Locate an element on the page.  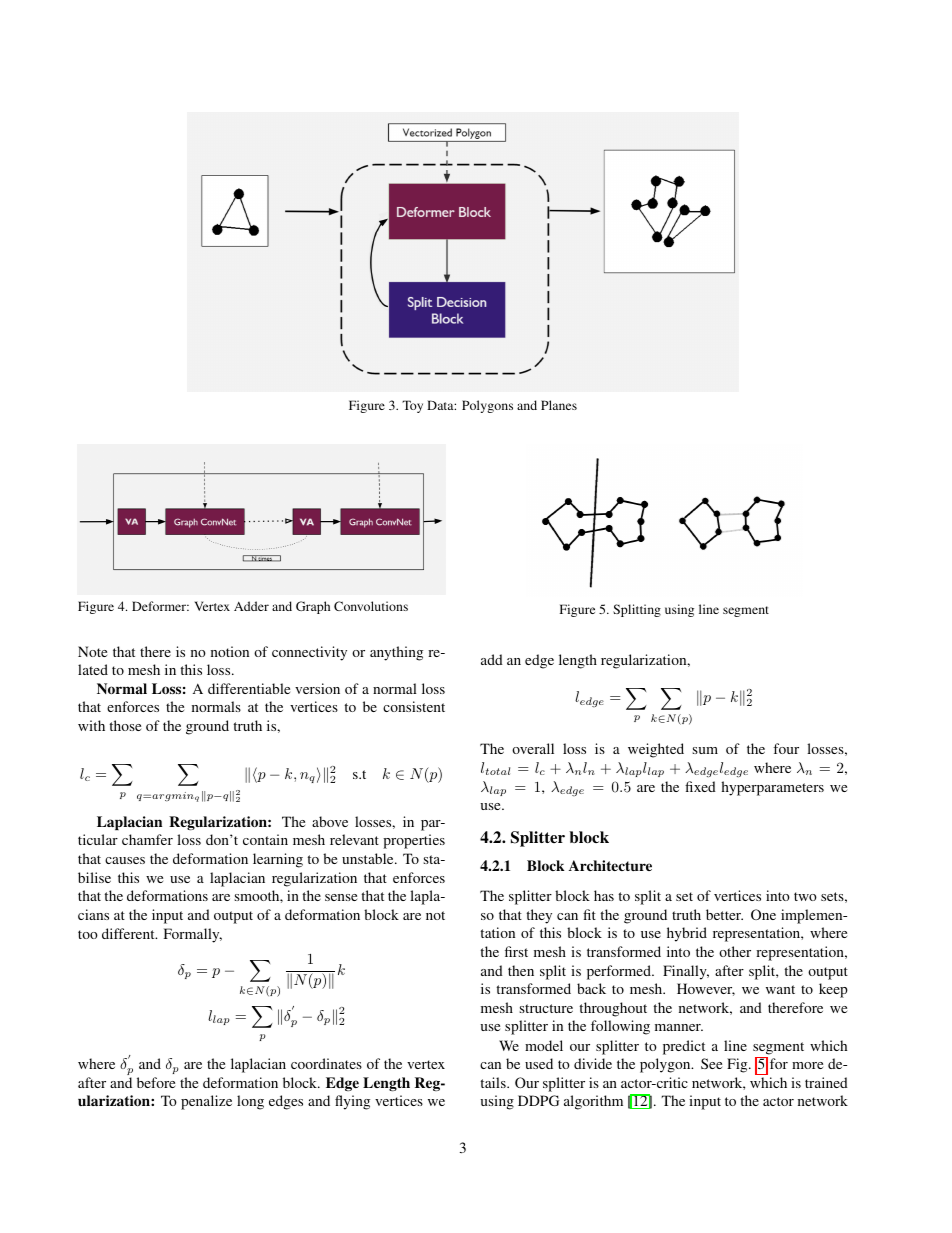
anything is located at coordinates (396, 653).
